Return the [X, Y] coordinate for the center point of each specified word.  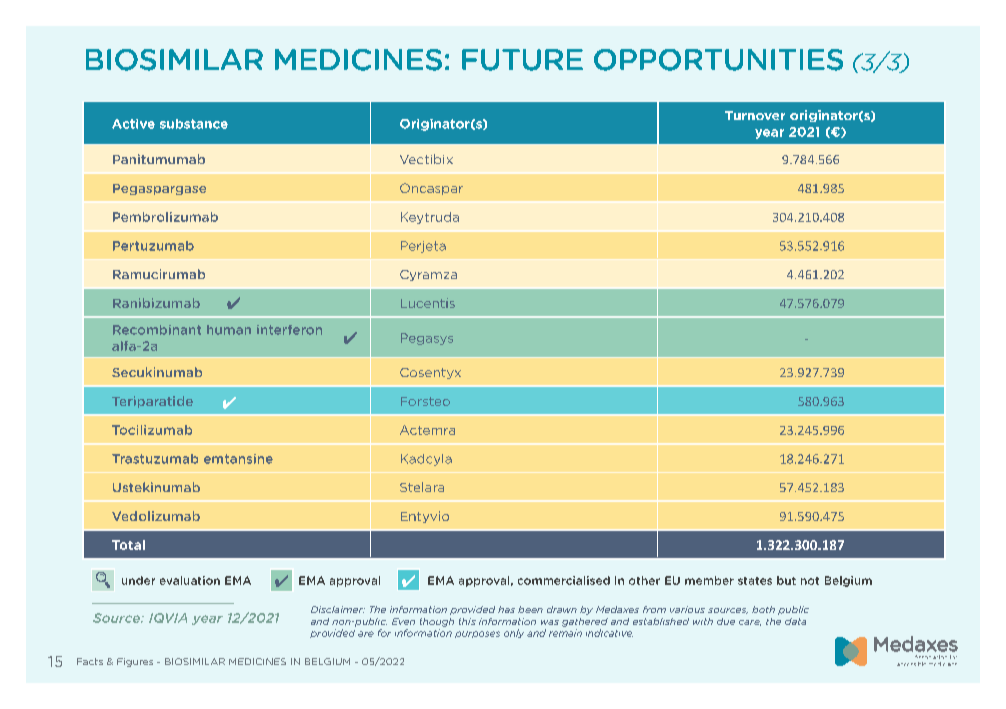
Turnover [755, 115]
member [709, 580]
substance [194, 124]
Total [128, 545]
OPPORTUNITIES [718, 60]
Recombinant [157, 330]
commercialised [564, 580]
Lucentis [428, 303]
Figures [135, 662]
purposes [477, 634]
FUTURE [522, 60]
